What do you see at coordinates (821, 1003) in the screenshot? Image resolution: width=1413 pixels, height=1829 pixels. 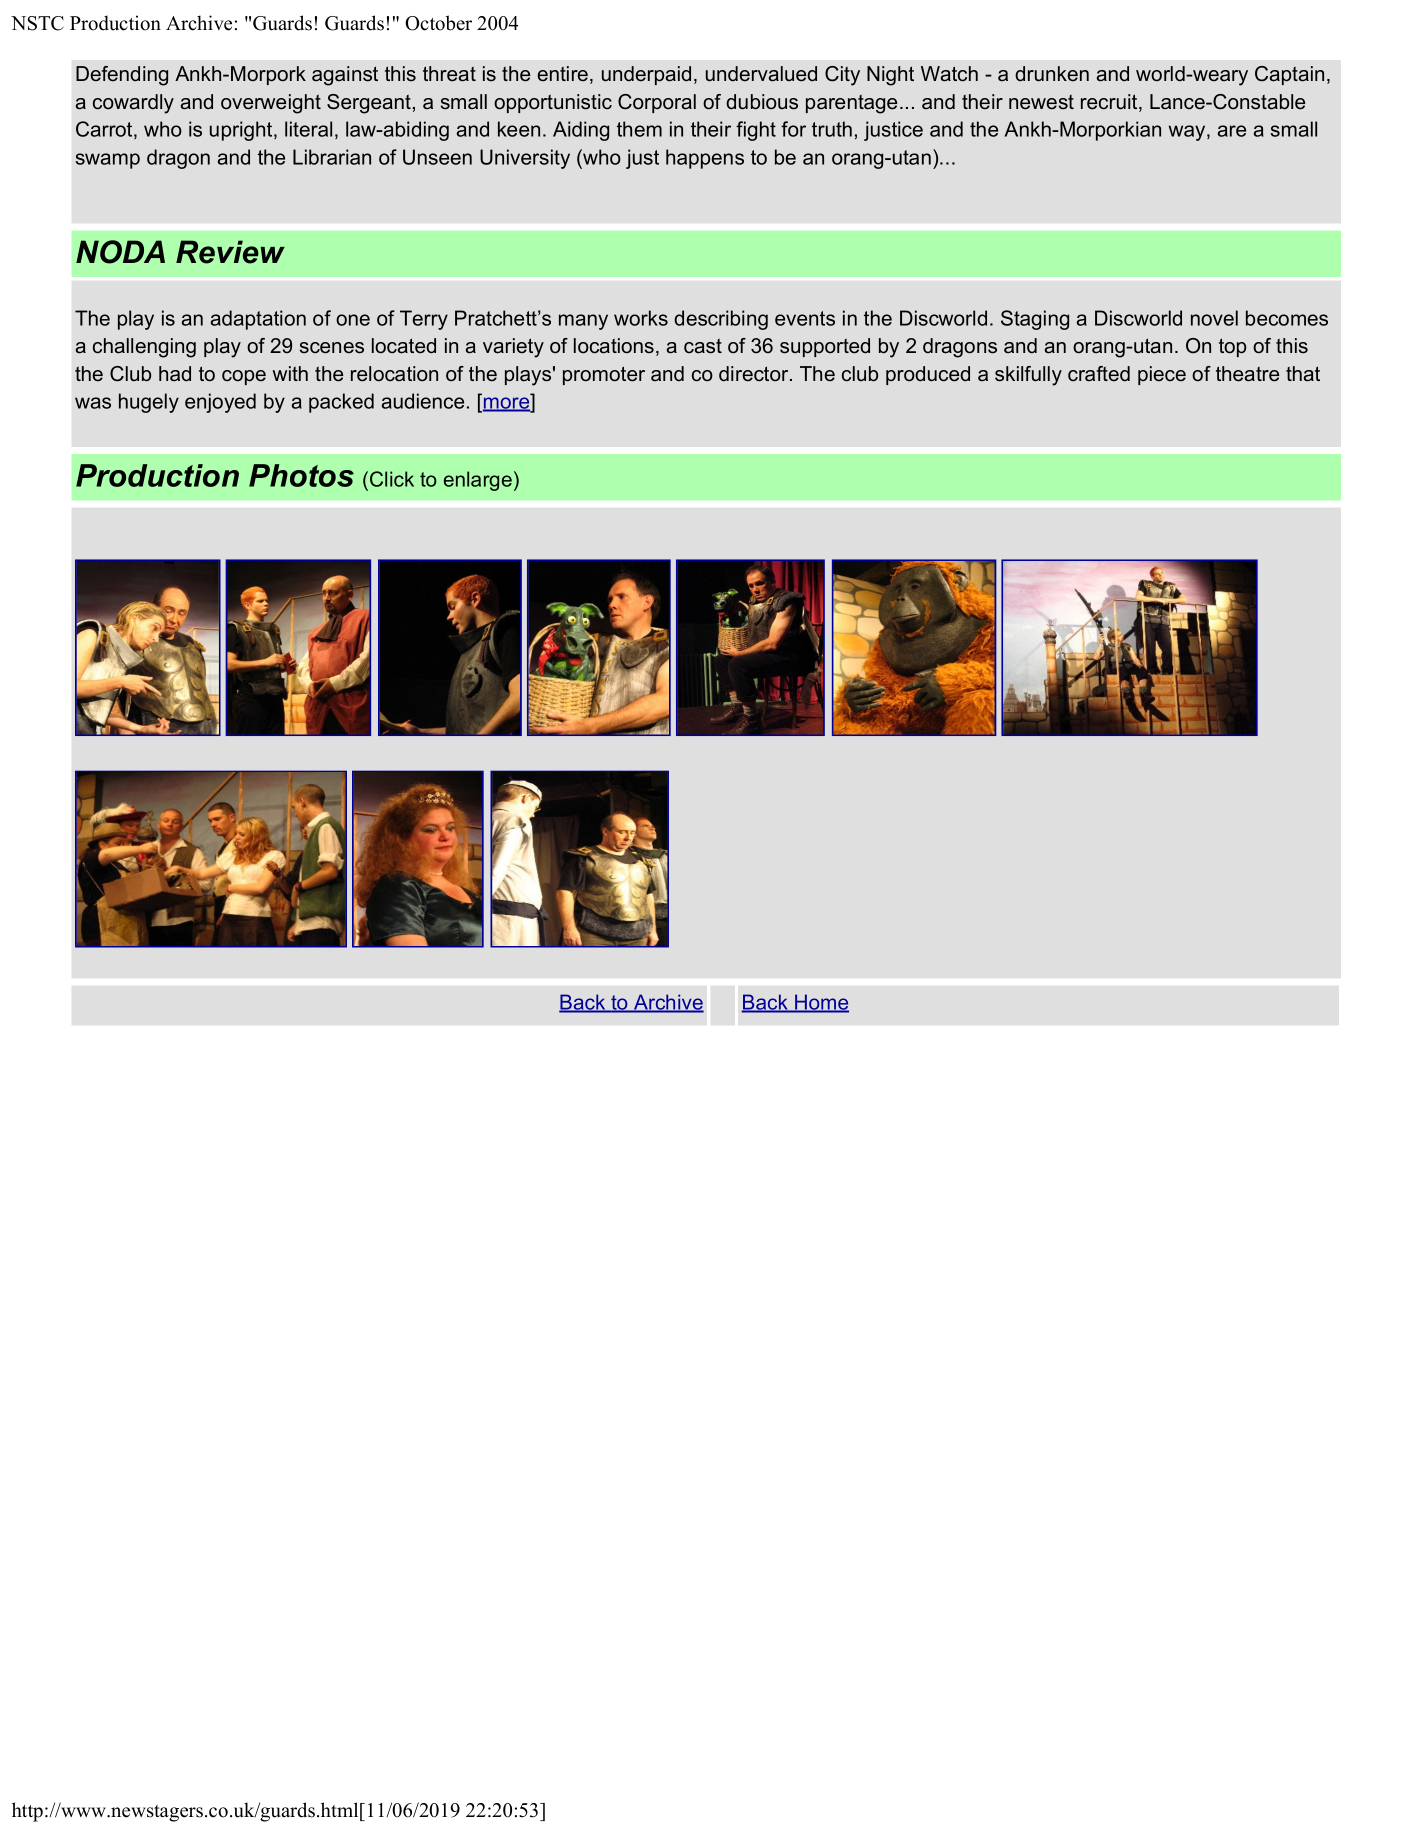 I see `Home` at bounding box center [821, 1003].
